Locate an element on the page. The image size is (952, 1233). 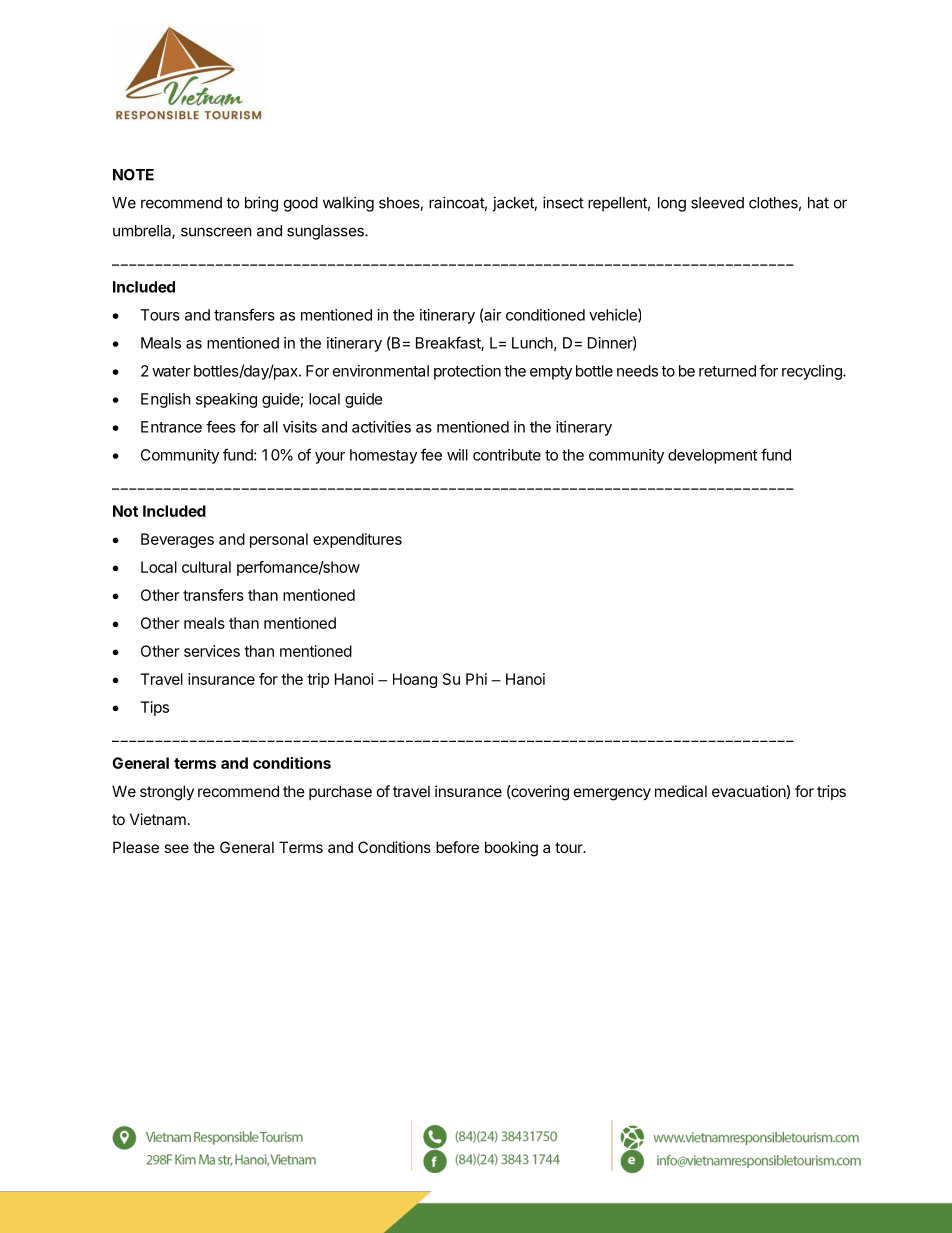
walking is located at coordinates (348, 204).
